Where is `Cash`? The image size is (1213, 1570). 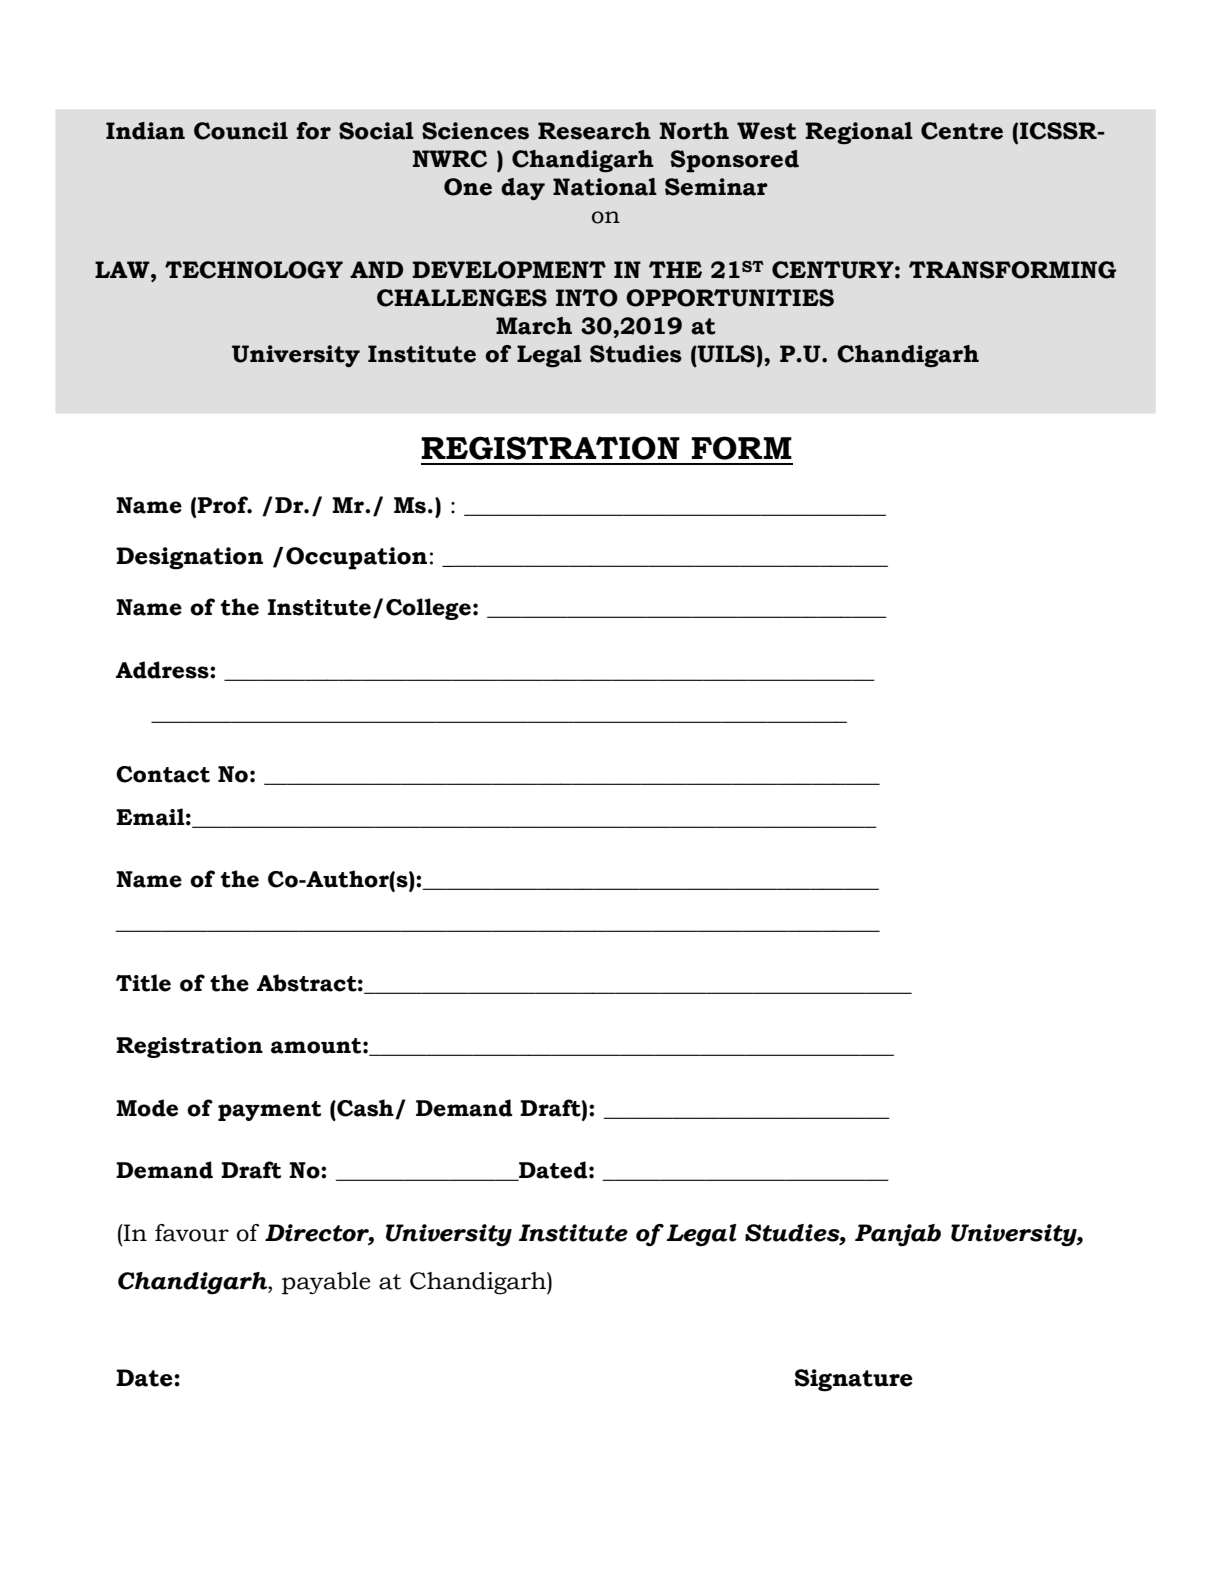 Cash is located at coordinates (365, 1109).
